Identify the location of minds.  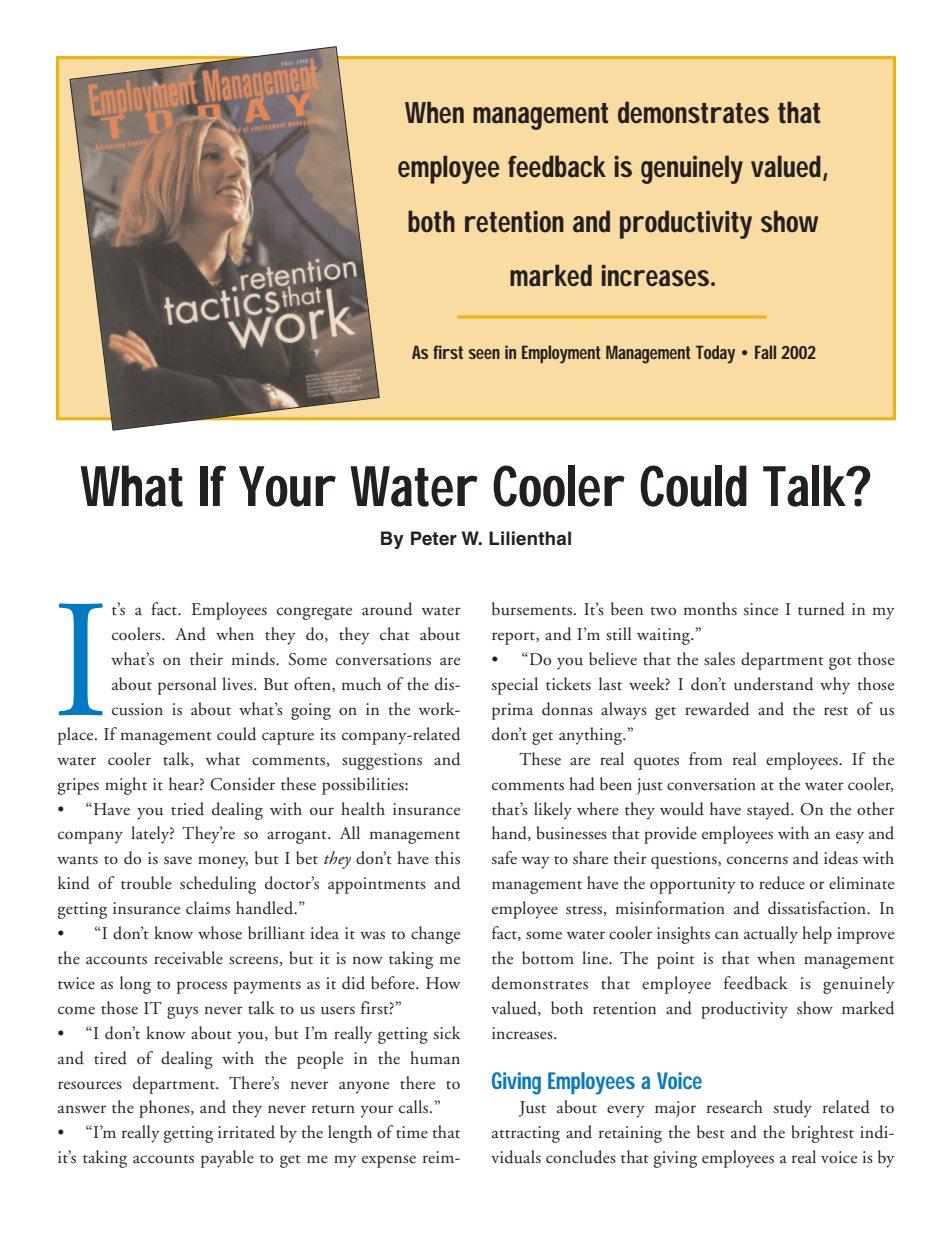
(254, 659).
